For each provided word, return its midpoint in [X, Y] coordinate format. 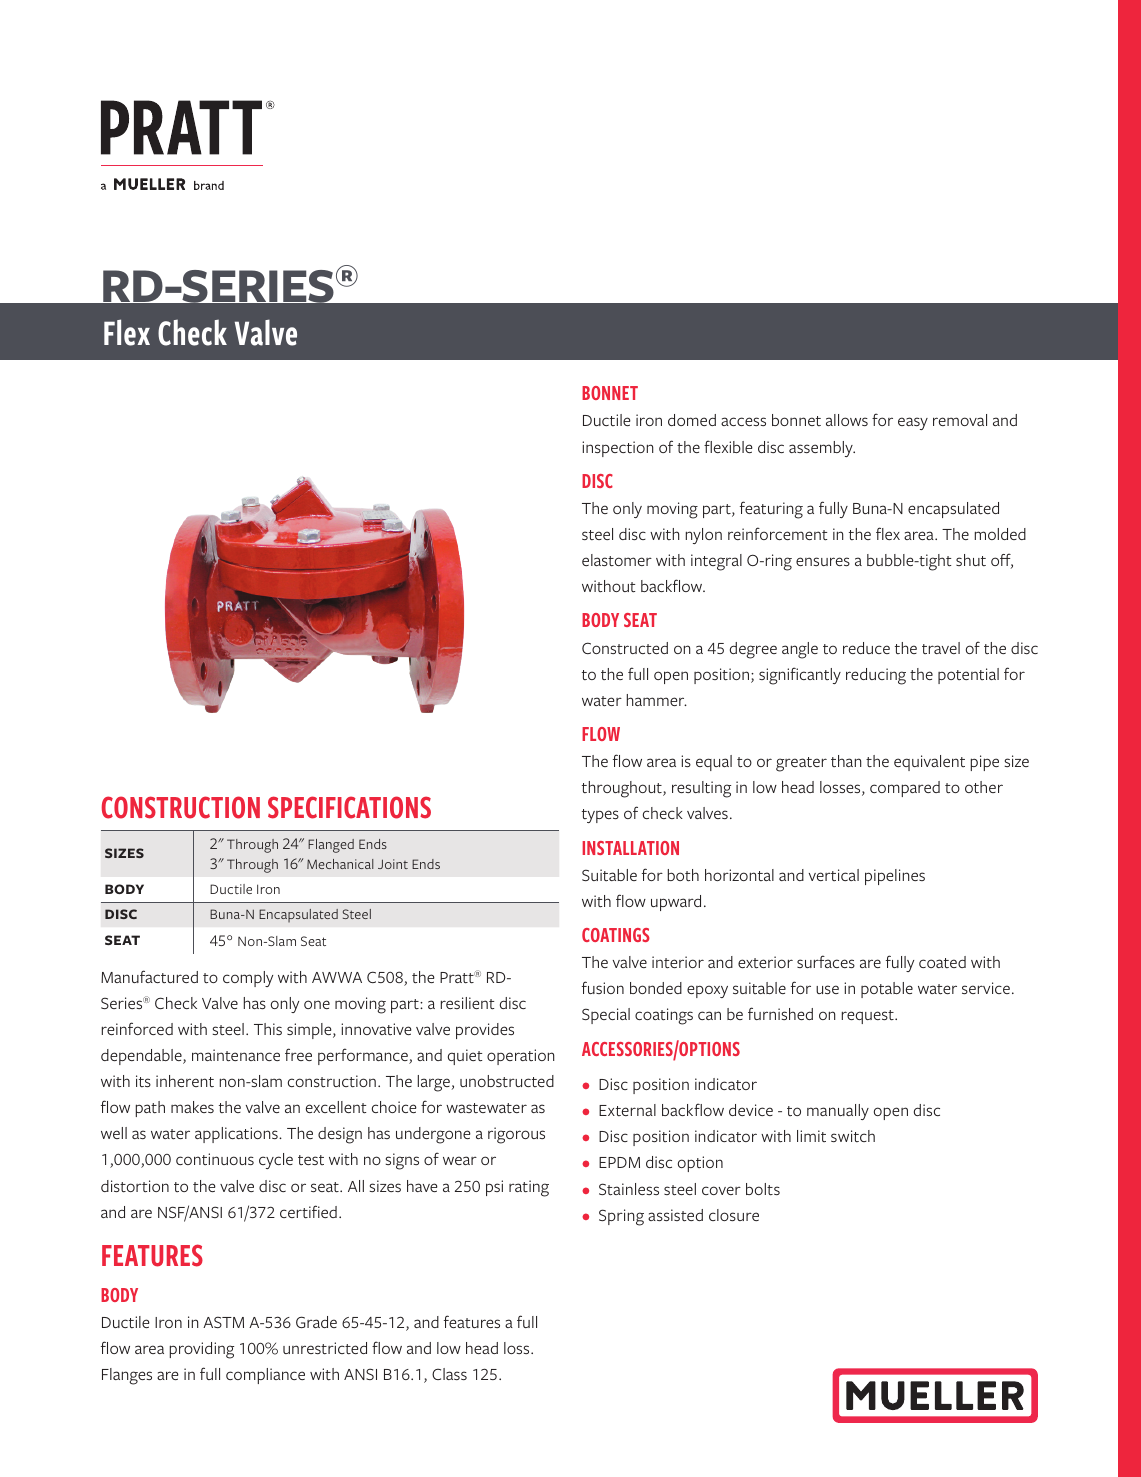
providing [202, 1350]
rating [529, 1188]
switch [853, 1136]
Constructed [625, 648]
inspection [617, 449]
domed [692, 420]
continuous [215, 1159]
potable [887, 990]
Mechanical [340, 864]
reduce [866, 648]
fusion [603, 987]
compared [905, 789]
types [600, 816]
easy [913, 423]
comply [248, 979]
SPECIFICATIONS [349, 807]
